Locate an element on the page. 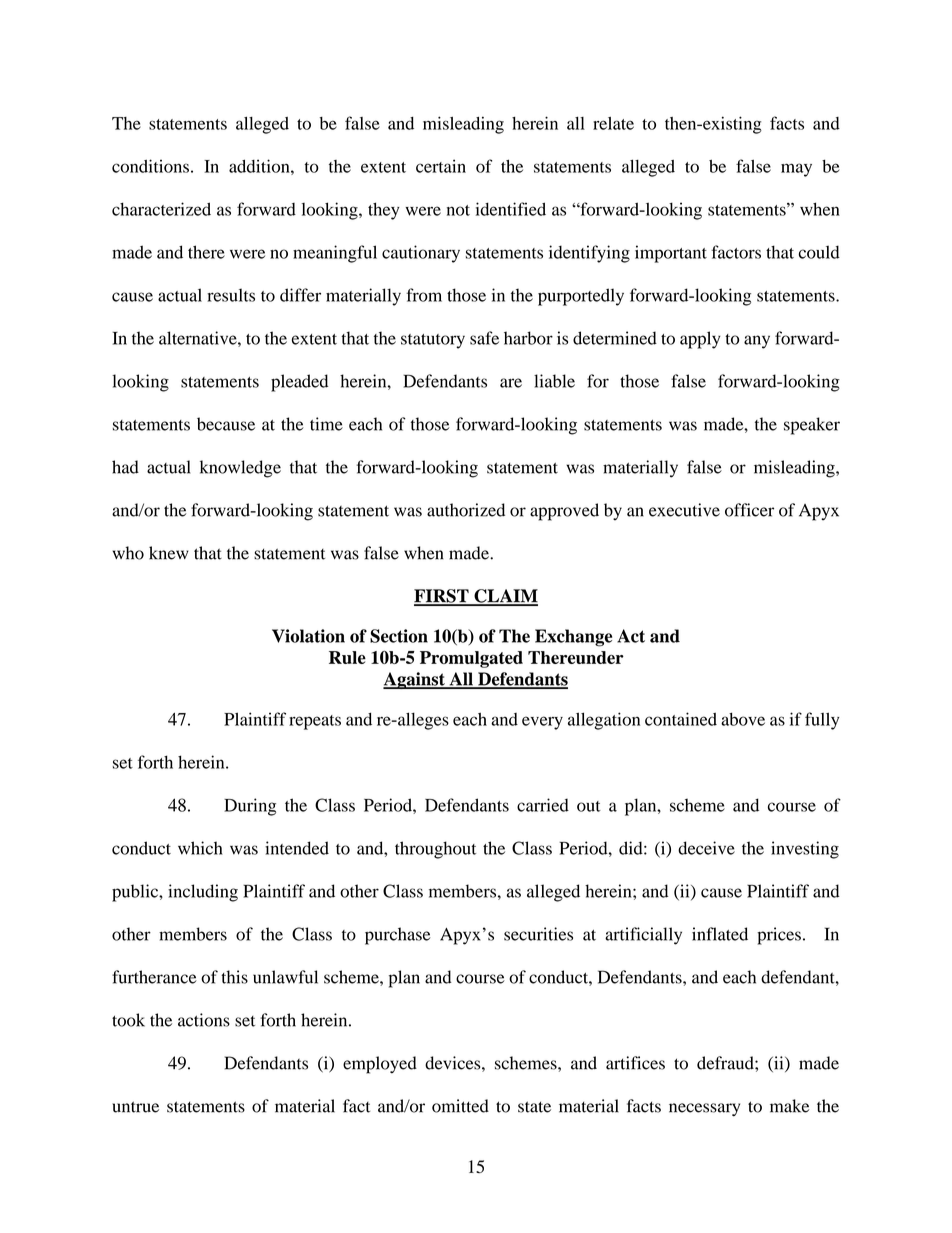  knowledge is located at coordinates (240, 469).
